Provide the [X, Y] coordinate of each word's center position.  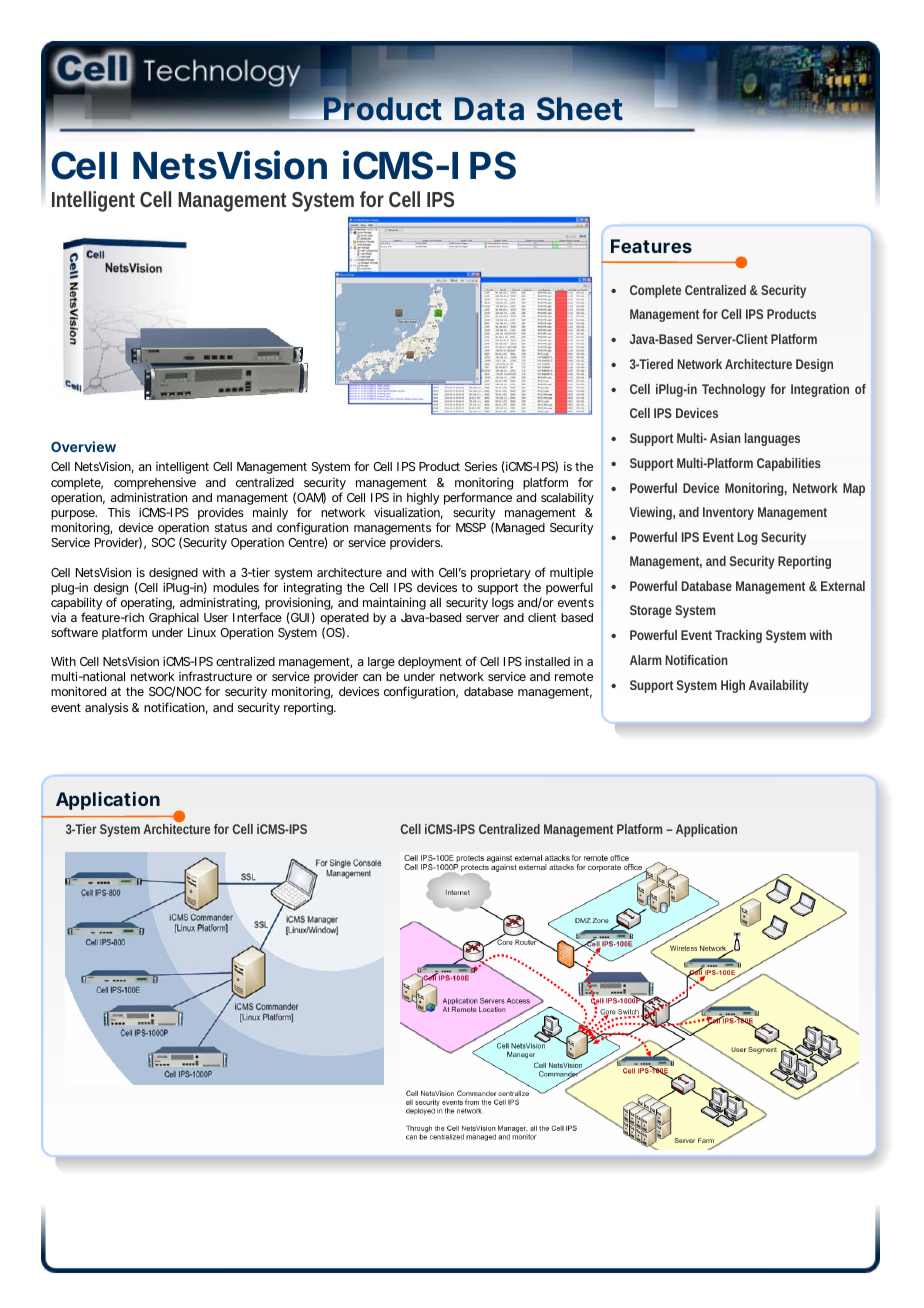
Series [481, 466]
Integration [820, 390]
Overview [83, 446]
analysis [106, 709]
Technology [734, 390]
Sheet [580, 108]
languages [772, 439]
